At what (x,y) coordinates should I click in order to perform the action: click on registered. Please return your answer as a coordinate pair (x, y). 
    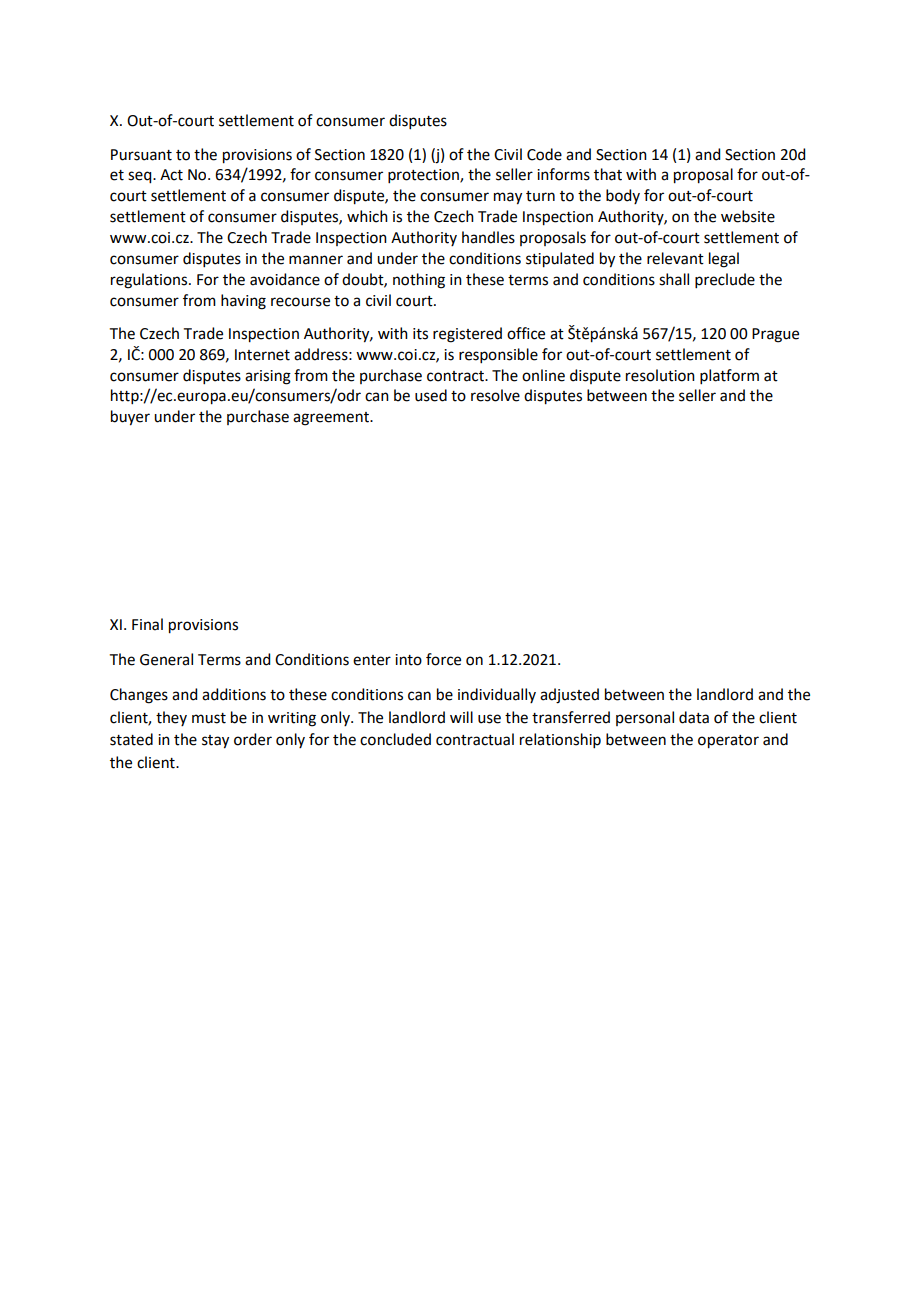
    Looking at the image, I should click on (467, 335).
